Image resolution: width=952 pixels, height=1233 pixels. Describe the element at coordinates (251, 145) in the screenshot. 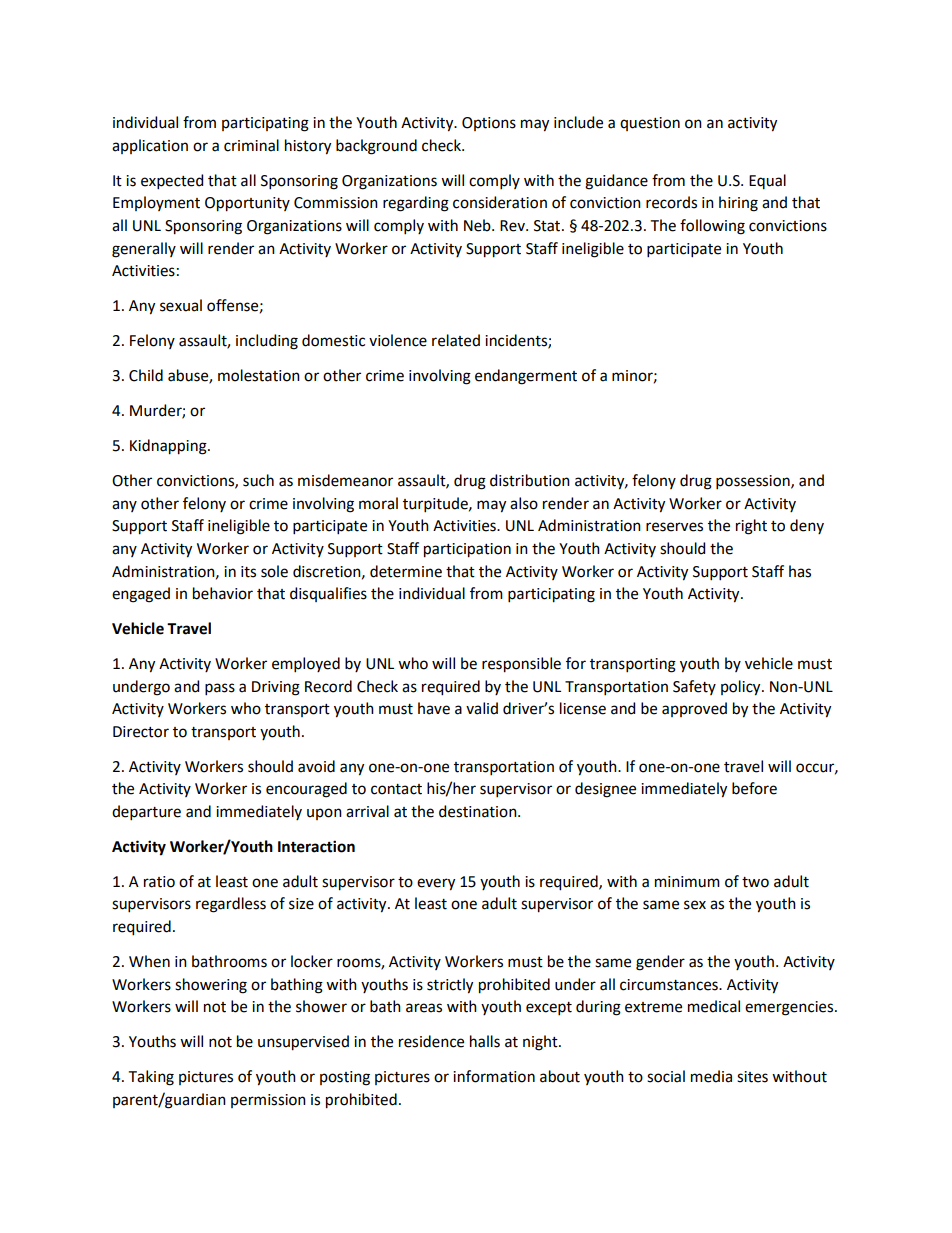

I see `criminal` at that location.
